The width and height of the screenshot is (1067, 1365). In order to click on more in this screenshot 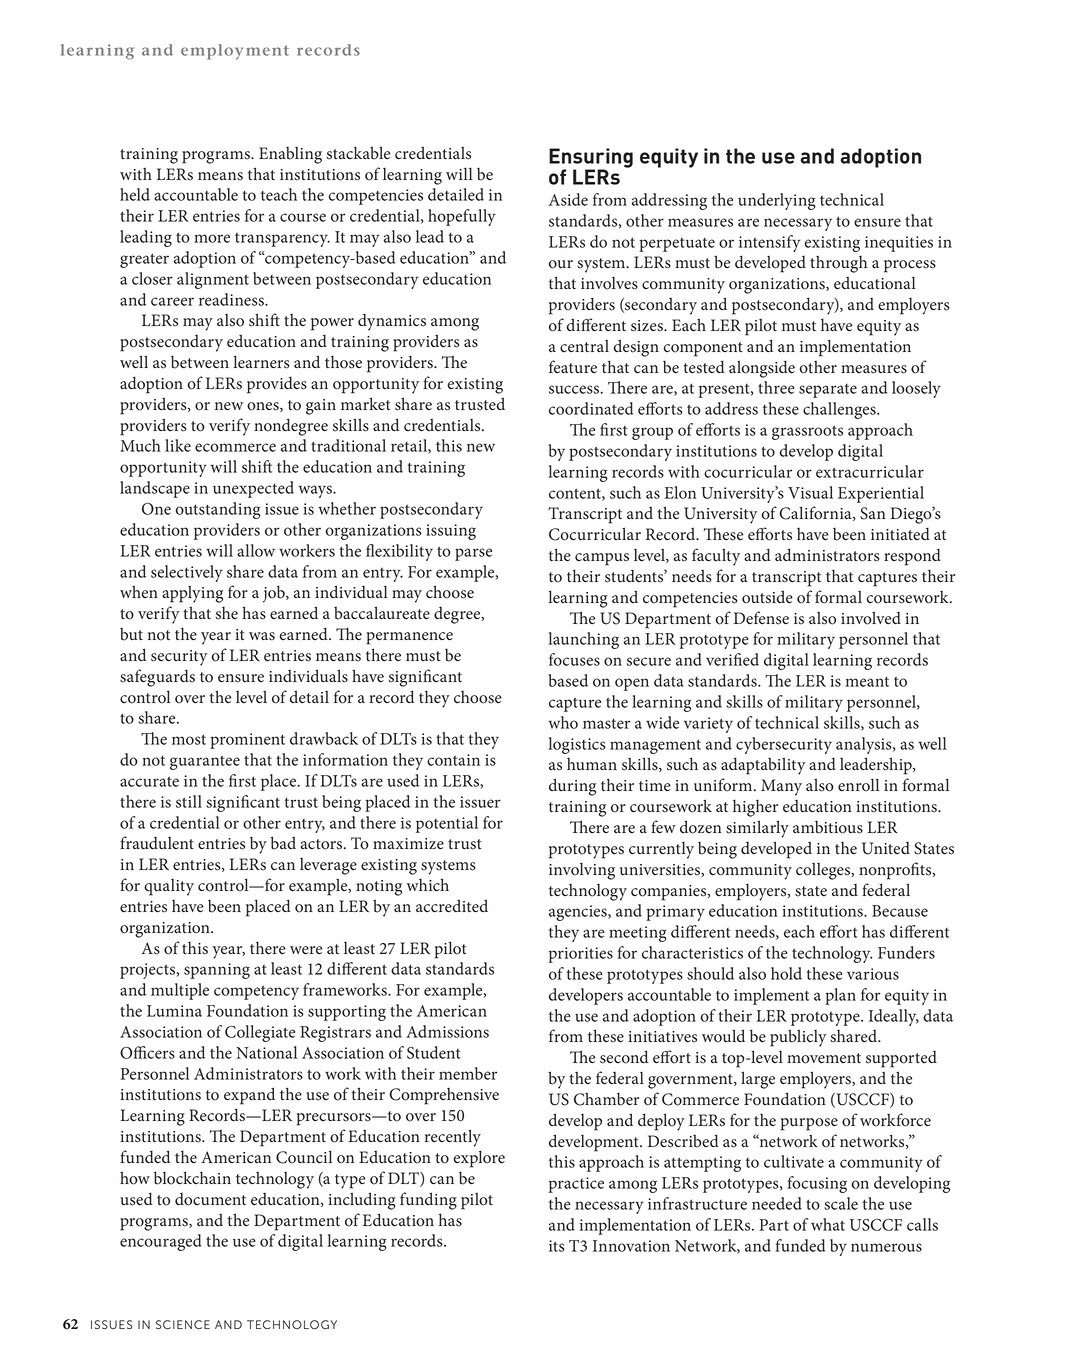, I will do `click(212, 238)`.
